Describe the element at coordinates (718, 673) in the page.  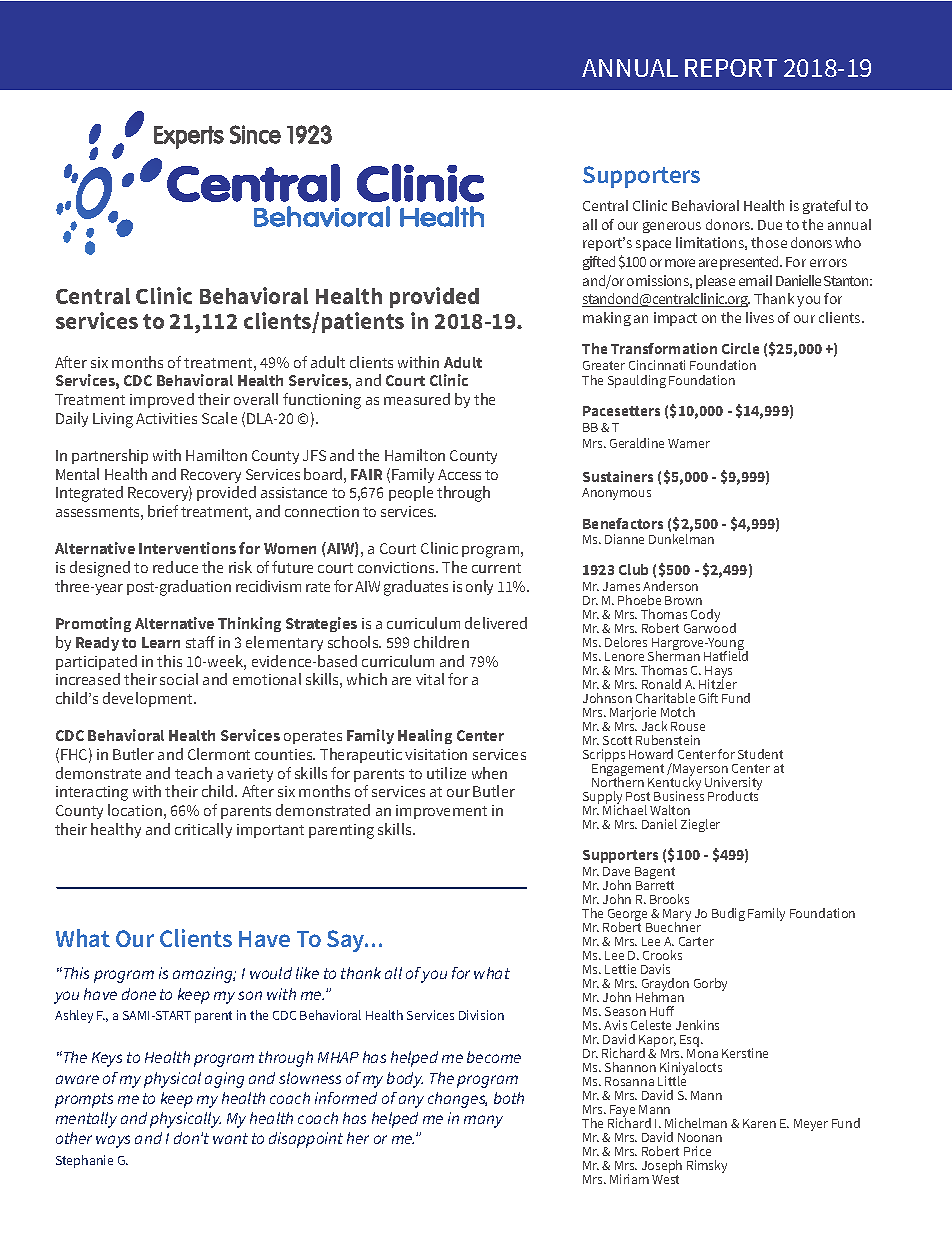
I see `Hays` at that location.
